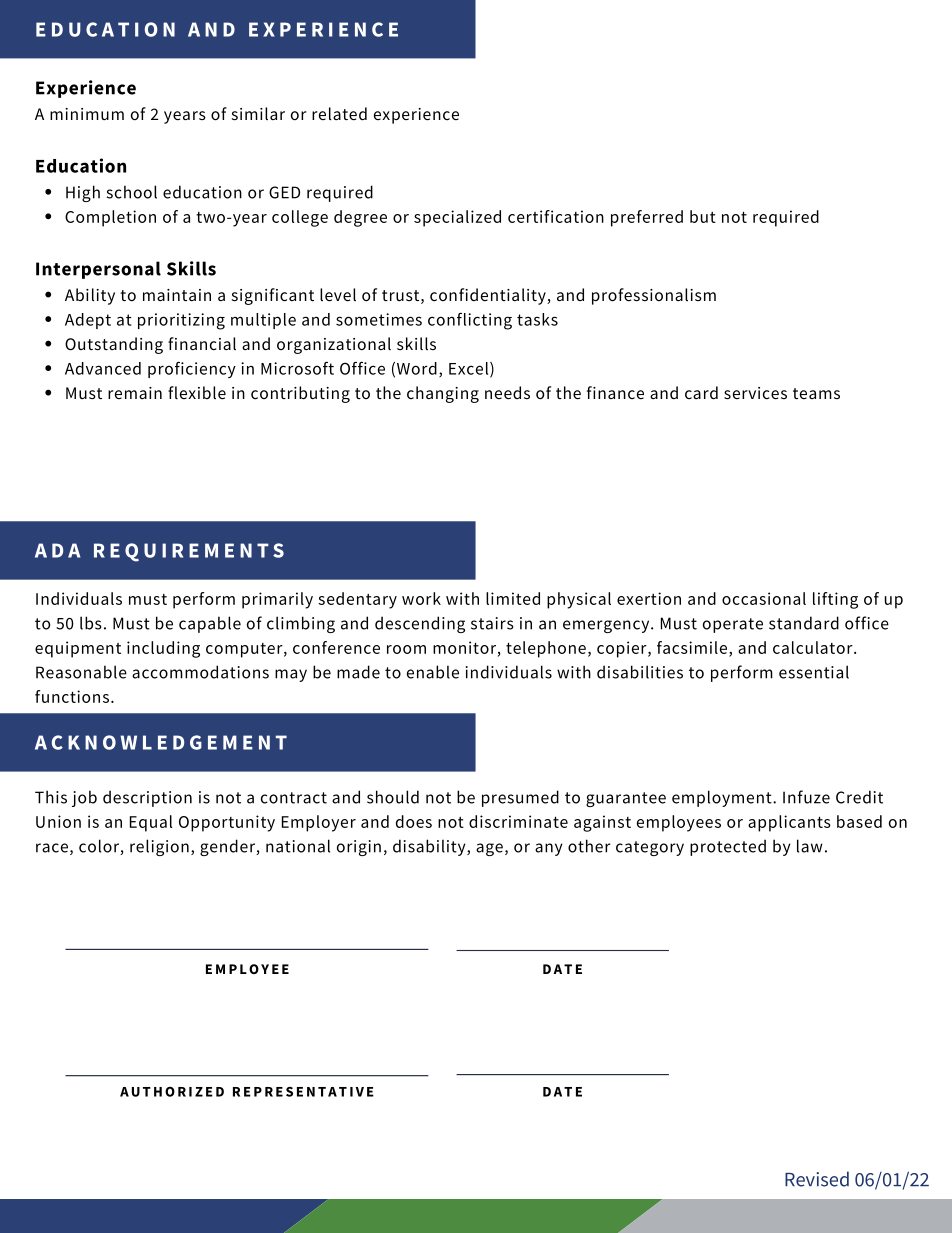  I want to click on preferred, so click(647, 218).
